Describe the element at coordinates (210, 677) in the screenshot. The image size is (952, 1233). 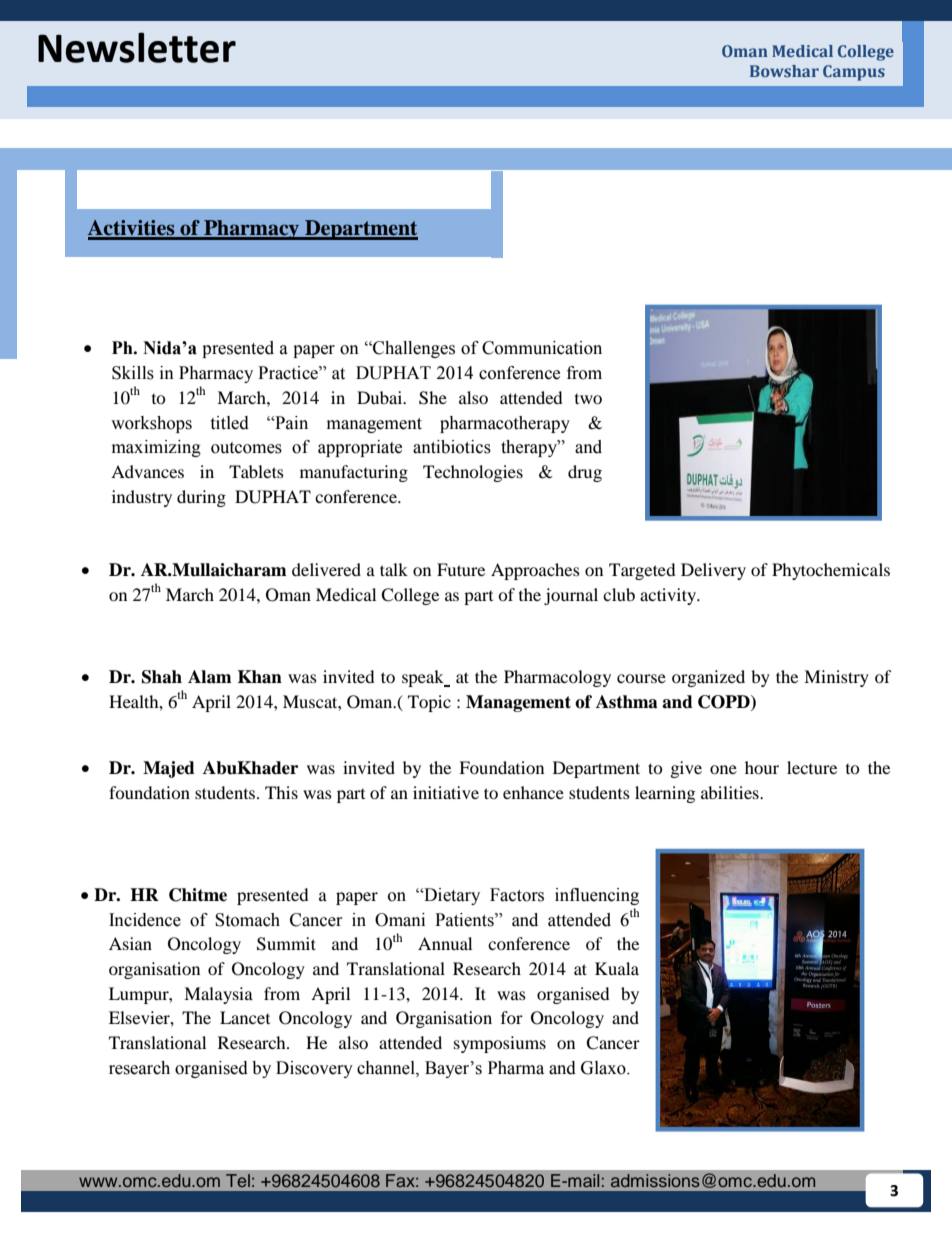
I see `Alam` at that location.
